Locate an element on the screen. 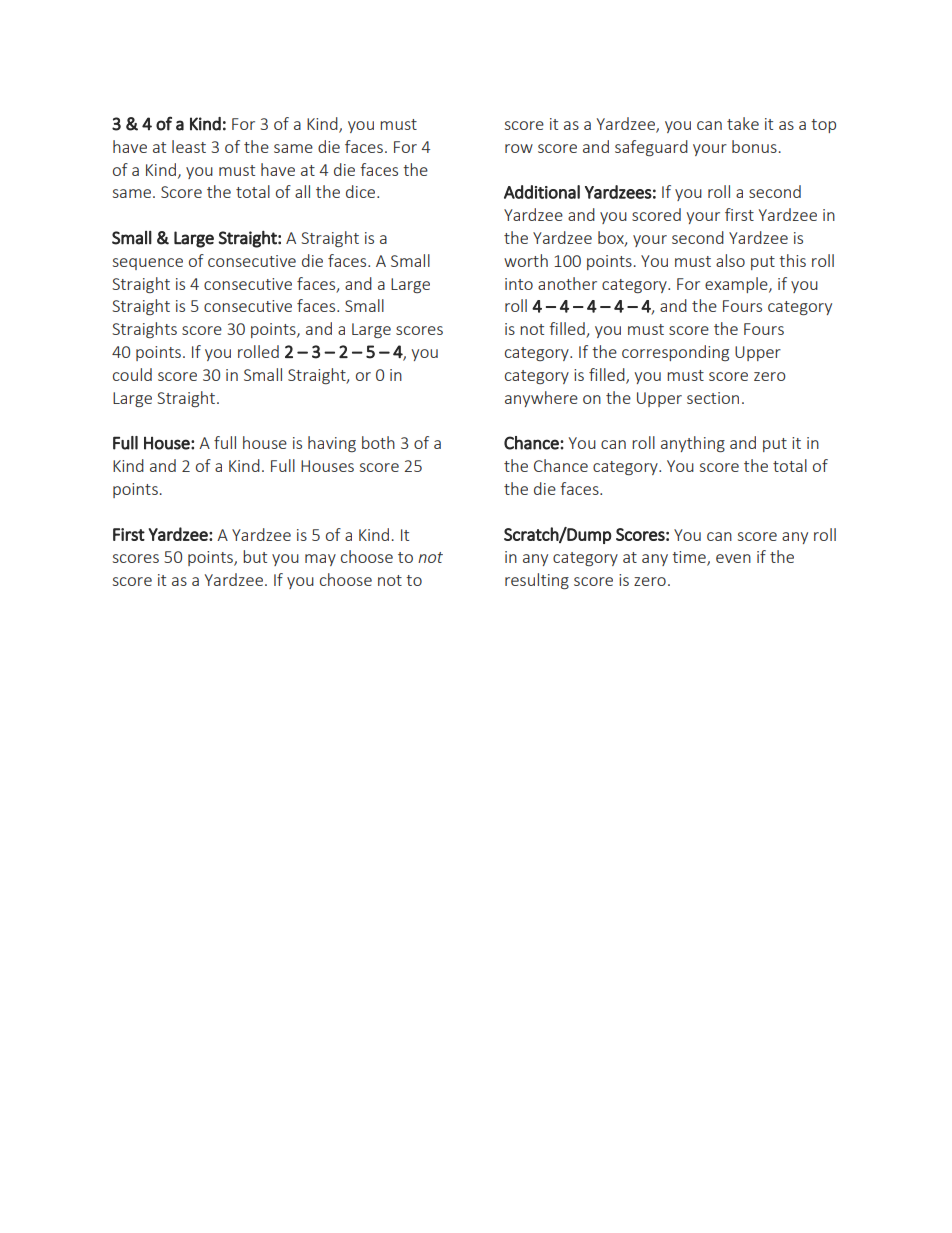  but is located at coordinates (255, 556).
